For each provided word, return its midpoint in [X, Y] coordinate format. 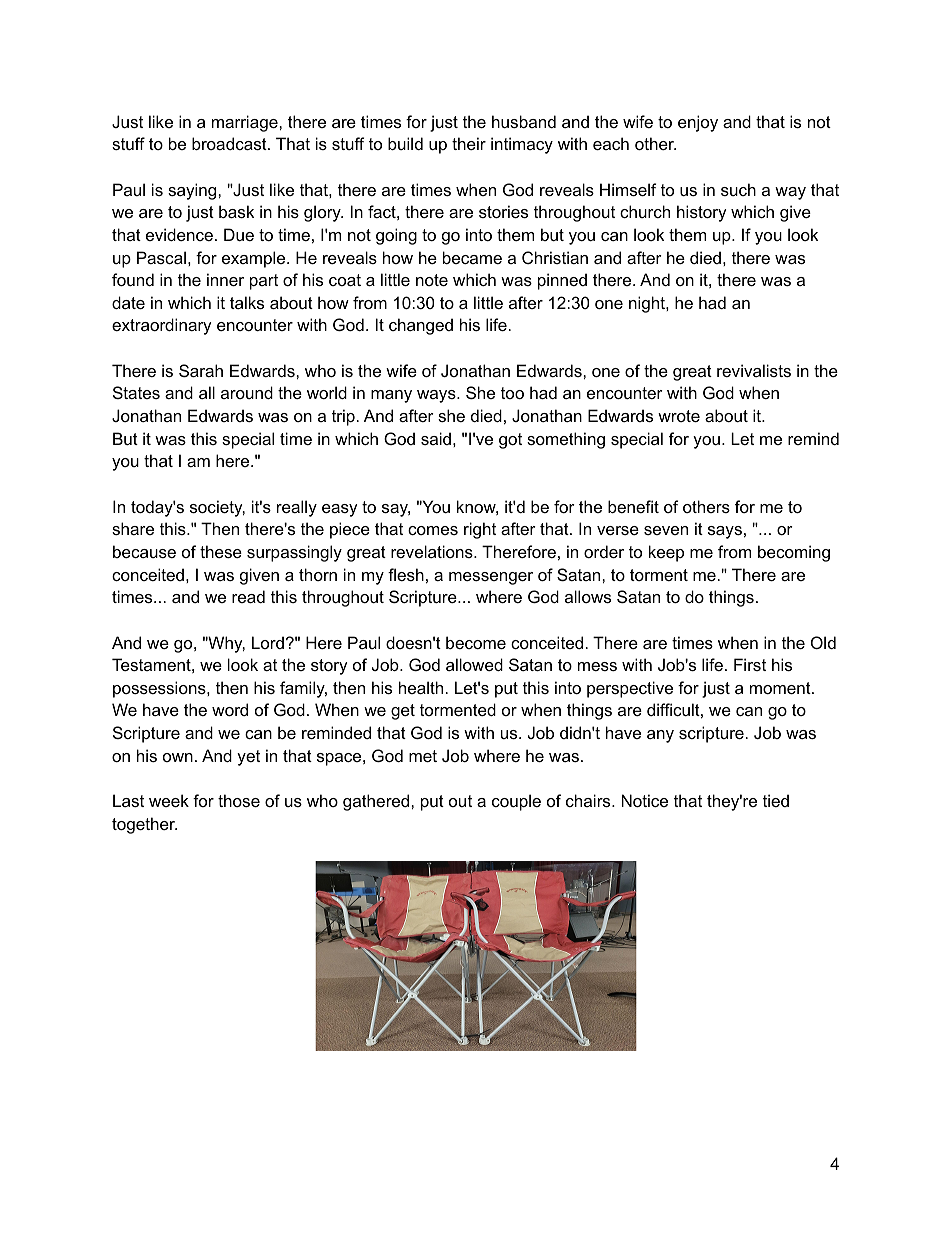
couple [516, 802]
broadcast [230, 143]
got [510, 441]
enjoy [698, 123]
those [239, 800]
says [725, 532]
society [217, 508]
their [469, 143]
